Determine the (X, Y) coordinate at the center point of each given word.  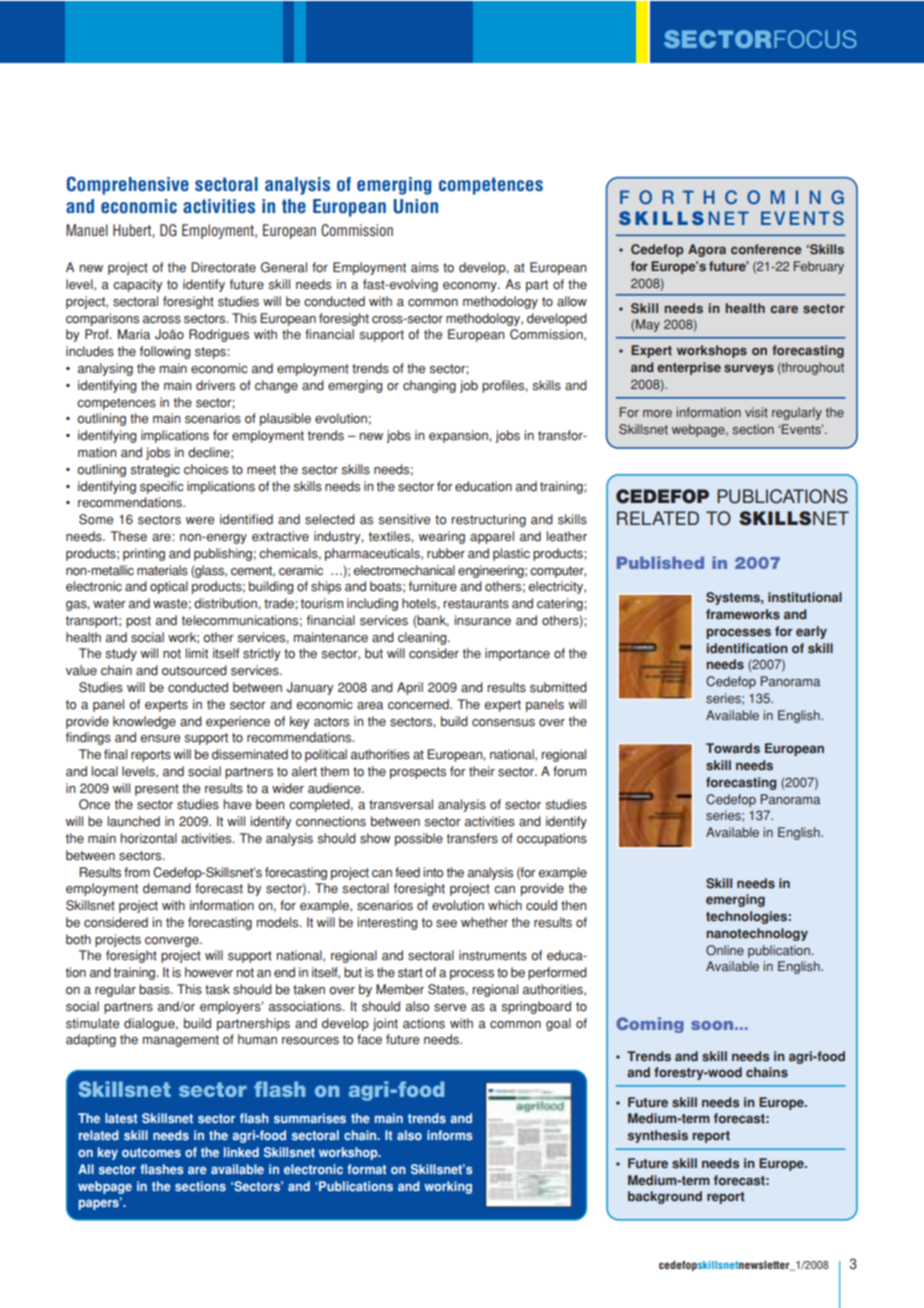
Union (416, 206)
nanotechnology (757, 934)
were (200, 521)
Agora (707, 250)
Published (660, 562)
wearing (442, 537)
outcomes (151, 1153)
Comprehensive (128, 185)
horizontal (149, 838)
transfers (472, 838)
